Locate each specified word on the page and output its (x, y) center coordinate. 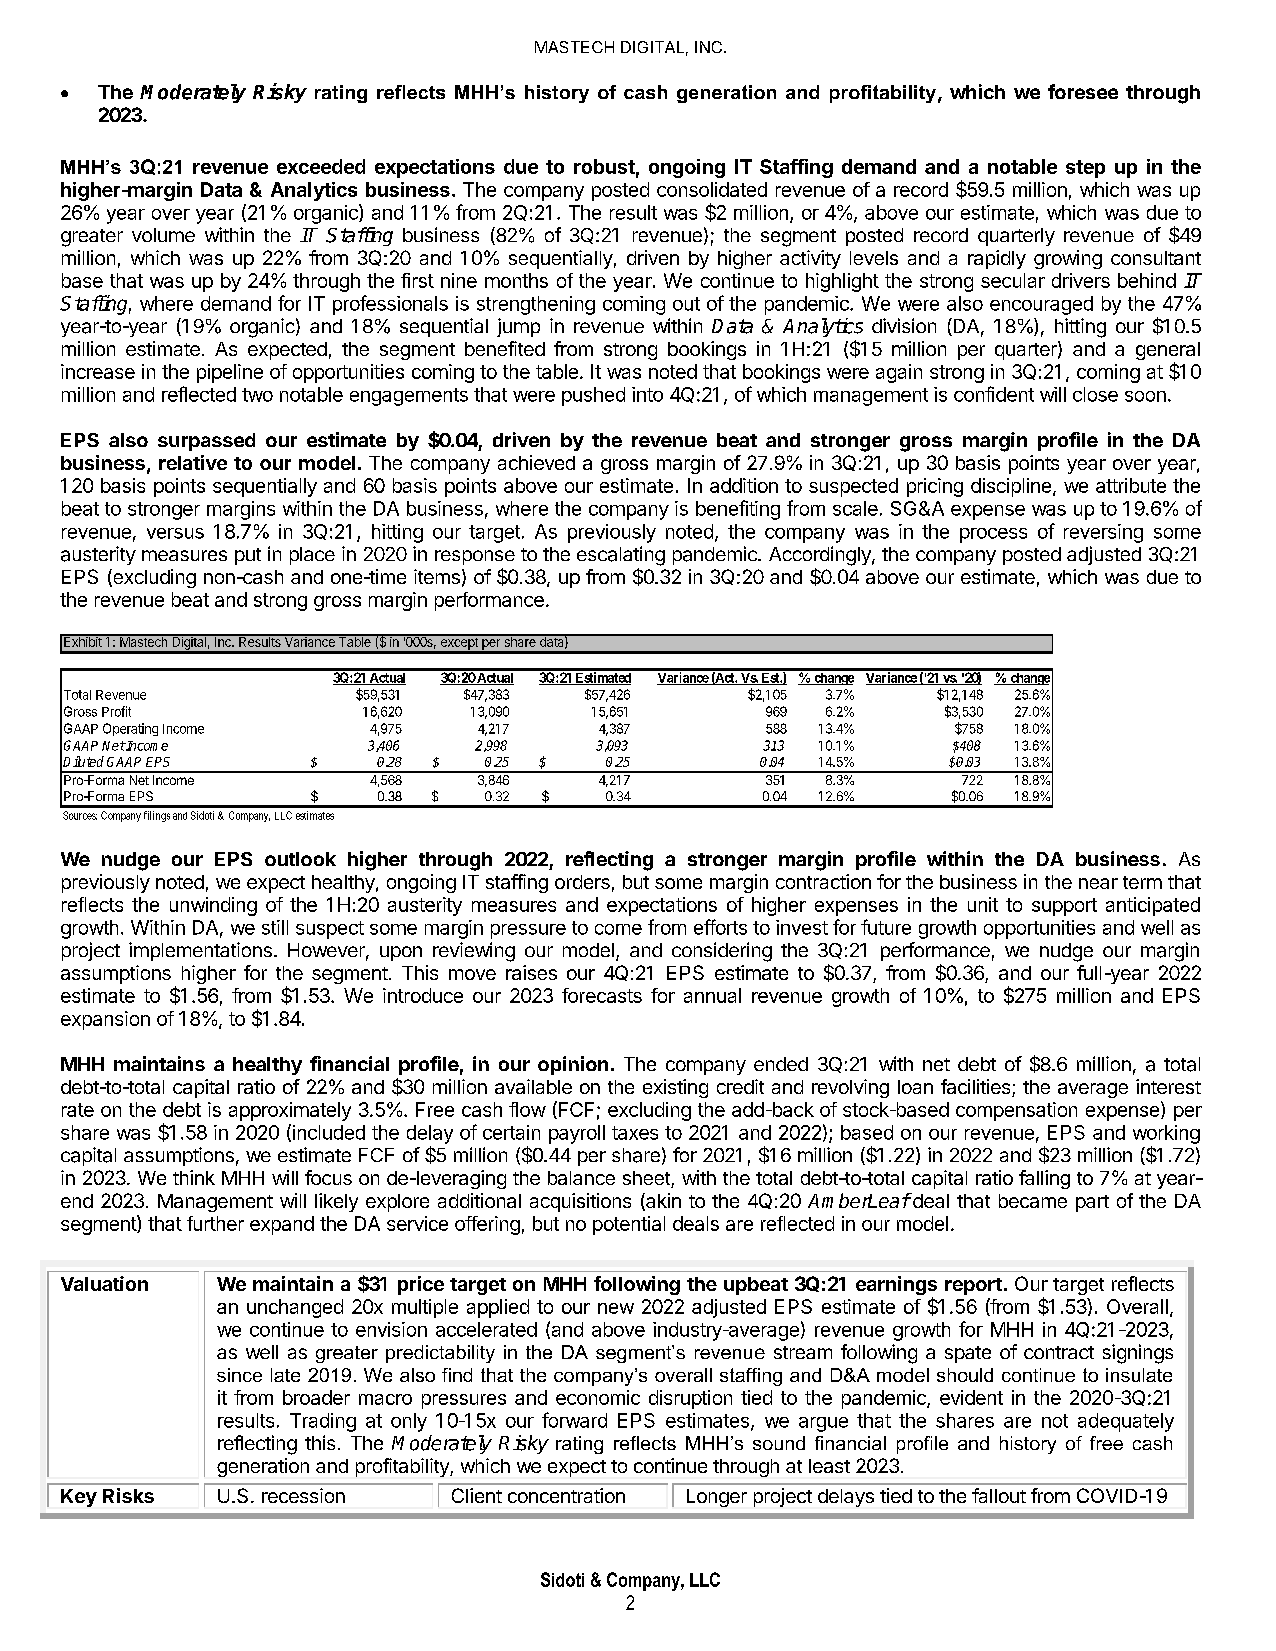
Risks (128, 1495)
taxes (635, 1133)
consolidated (712, 189)
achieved (536, 462)
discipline (1011, 487)
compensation (1016, 1111)
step (1085, 169)
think (194, 1177)
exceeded (321, 166)
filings (157, 816)
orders (582, 882)
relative (193, 462)
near (1098, 883)
